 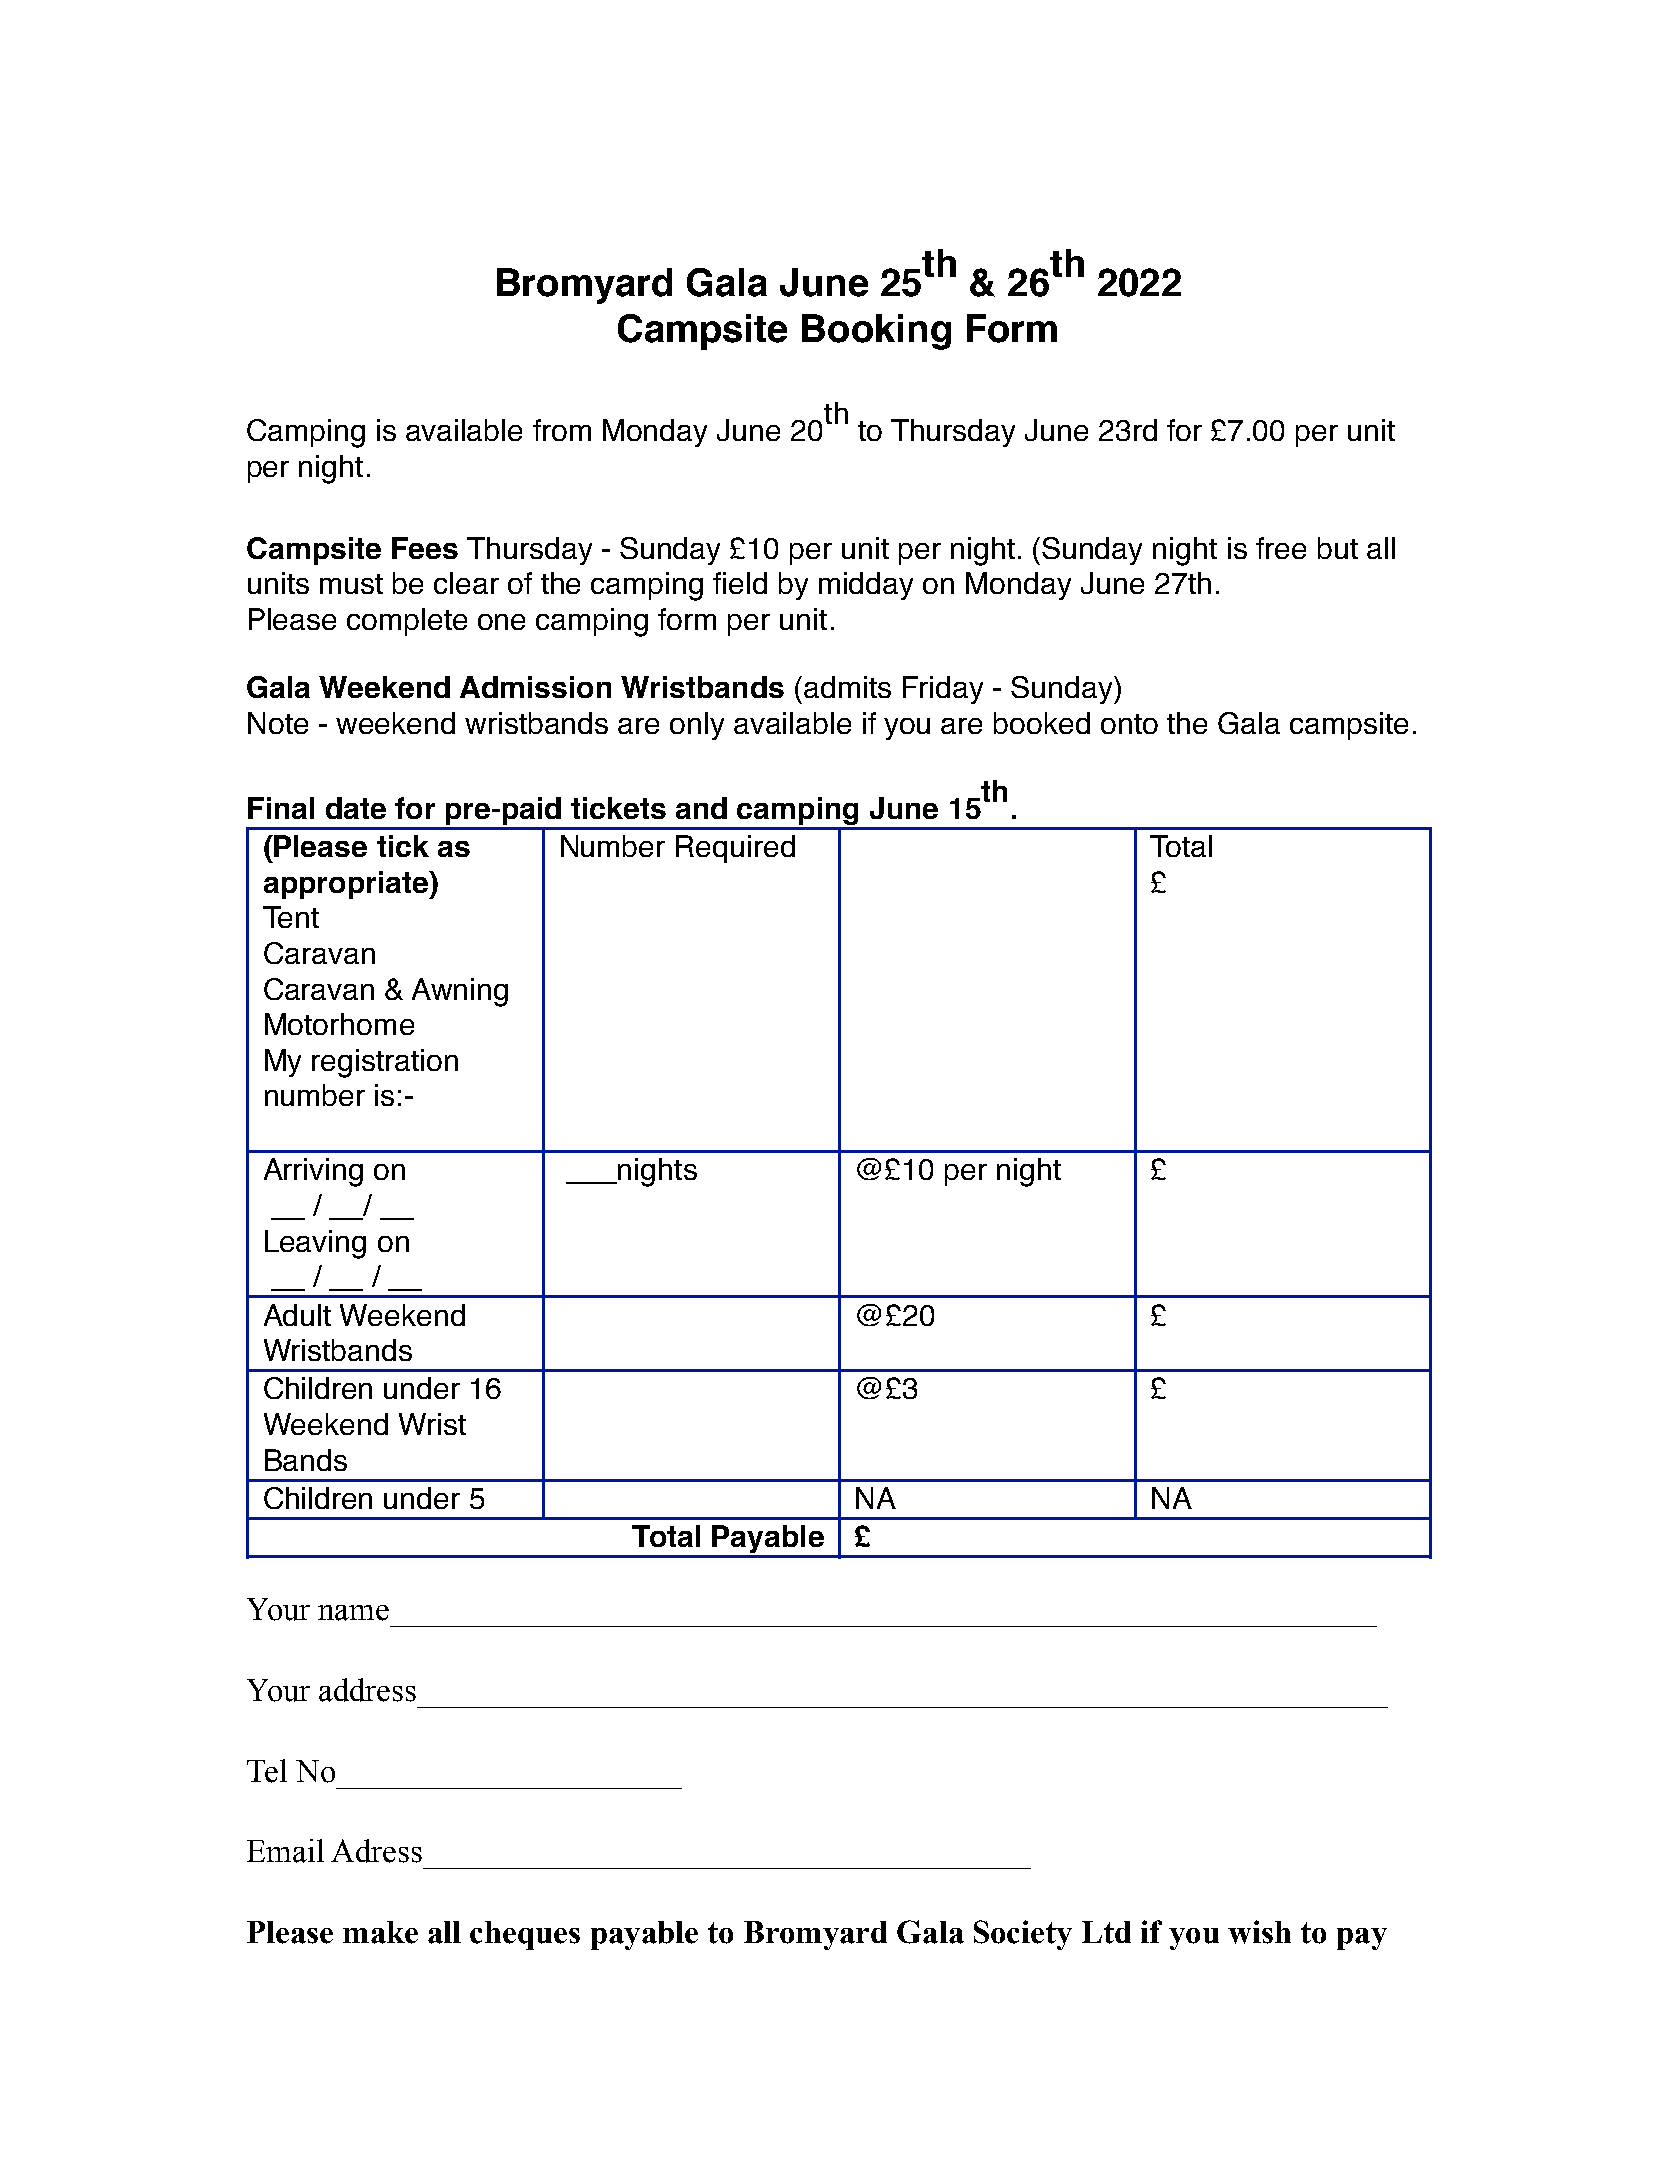 What do you see at coordinates (380, 1932) in the screenshot?
I see `make` at bounding box center [380, 1932].
